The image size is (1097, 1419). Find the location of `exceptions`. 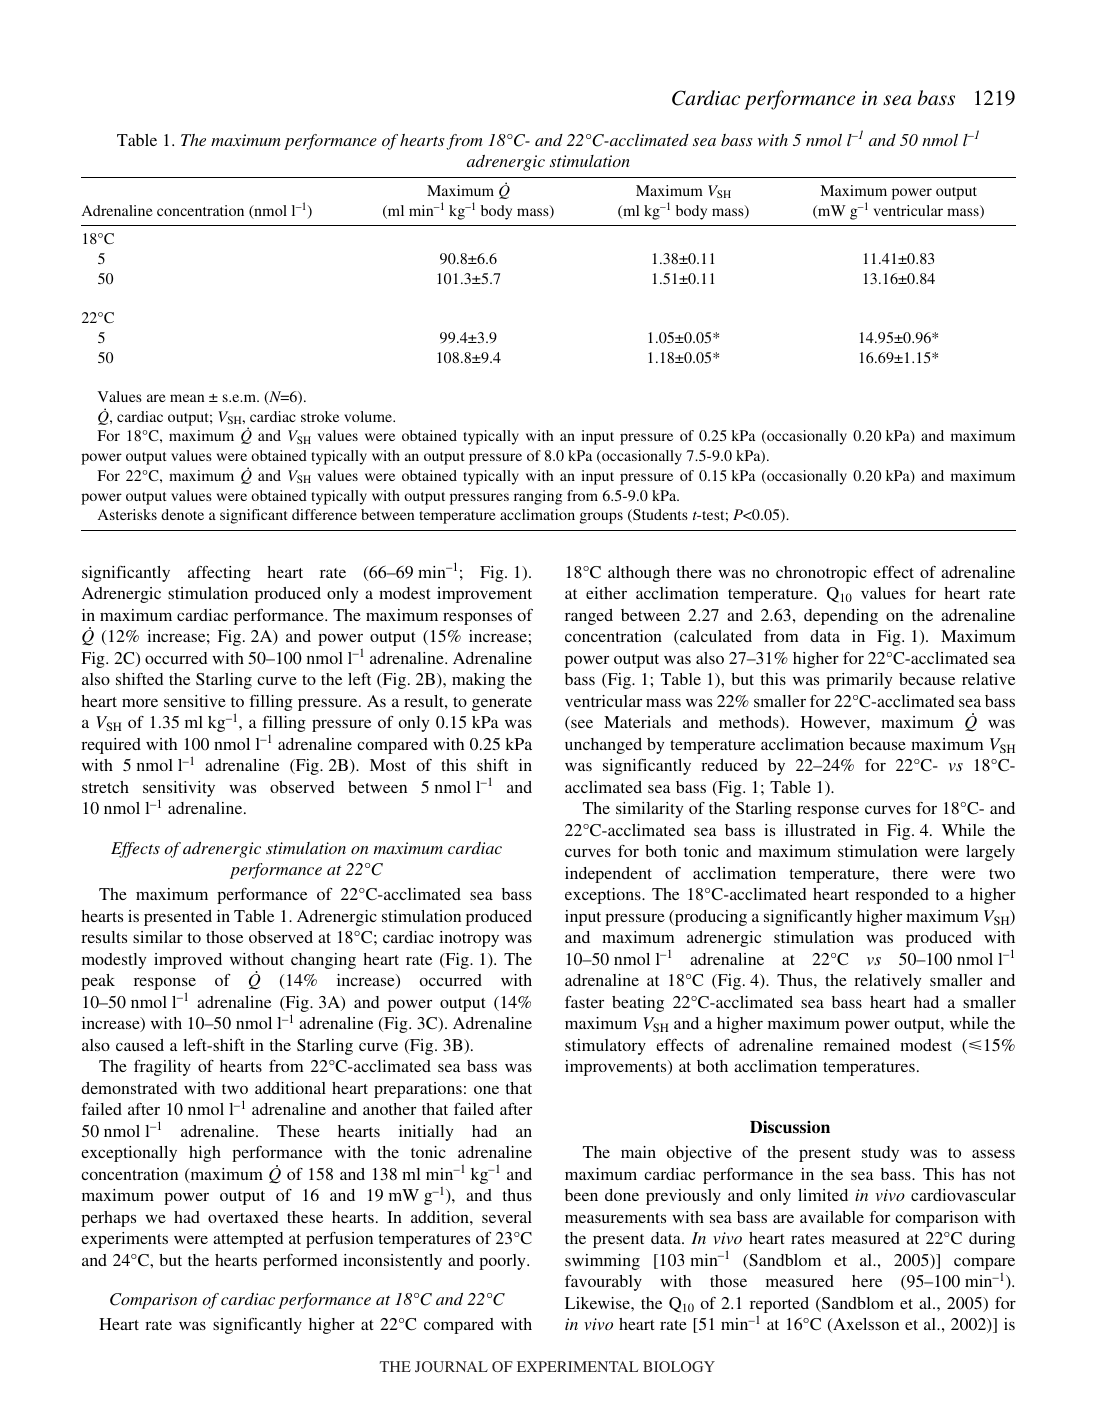

exceptions is located at coordinates (604, 896).
